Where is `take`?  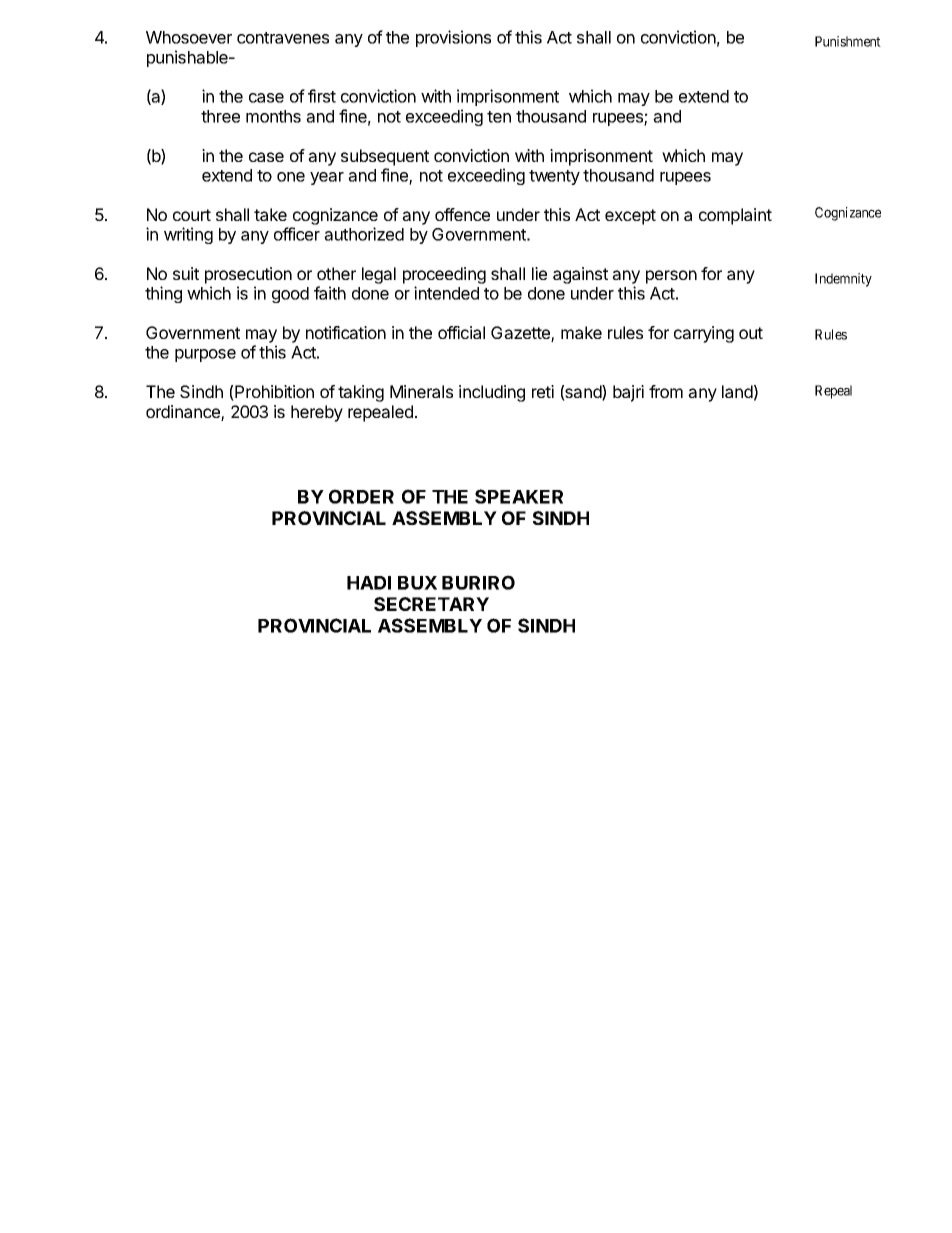
take is located at coordinates (270, 214).
